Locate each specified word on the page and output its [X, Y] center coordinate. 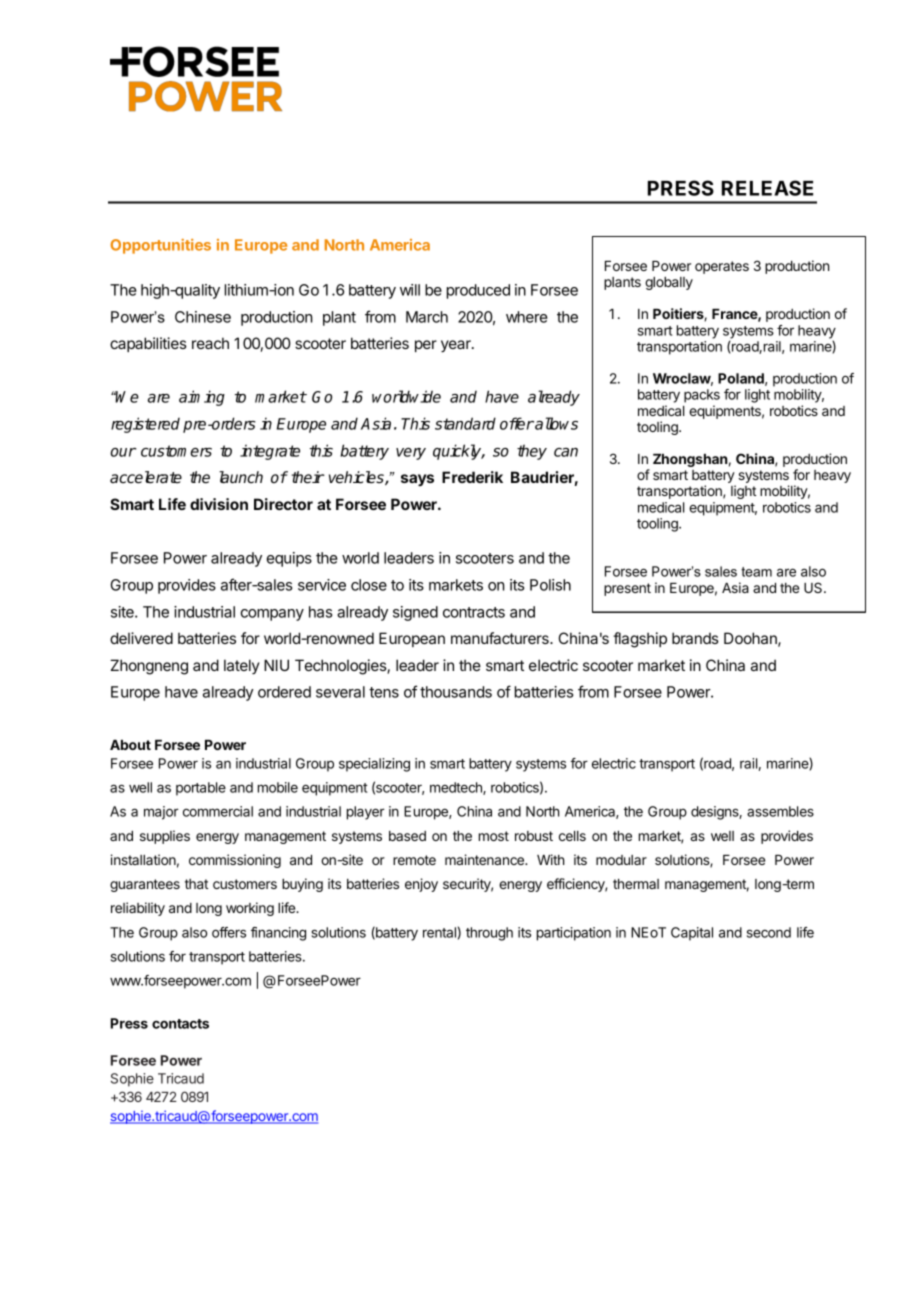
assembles [780, 811]
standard [465, 423]
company [272, 615]
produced [478, 291]
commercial [218, 811]
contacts [180, 1024]
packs [702, 396]
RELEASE [767, 188]
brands [695, 638]
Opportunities [160, 246]
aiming [202, 398]
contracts [474, 612]
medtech [457, 788]
